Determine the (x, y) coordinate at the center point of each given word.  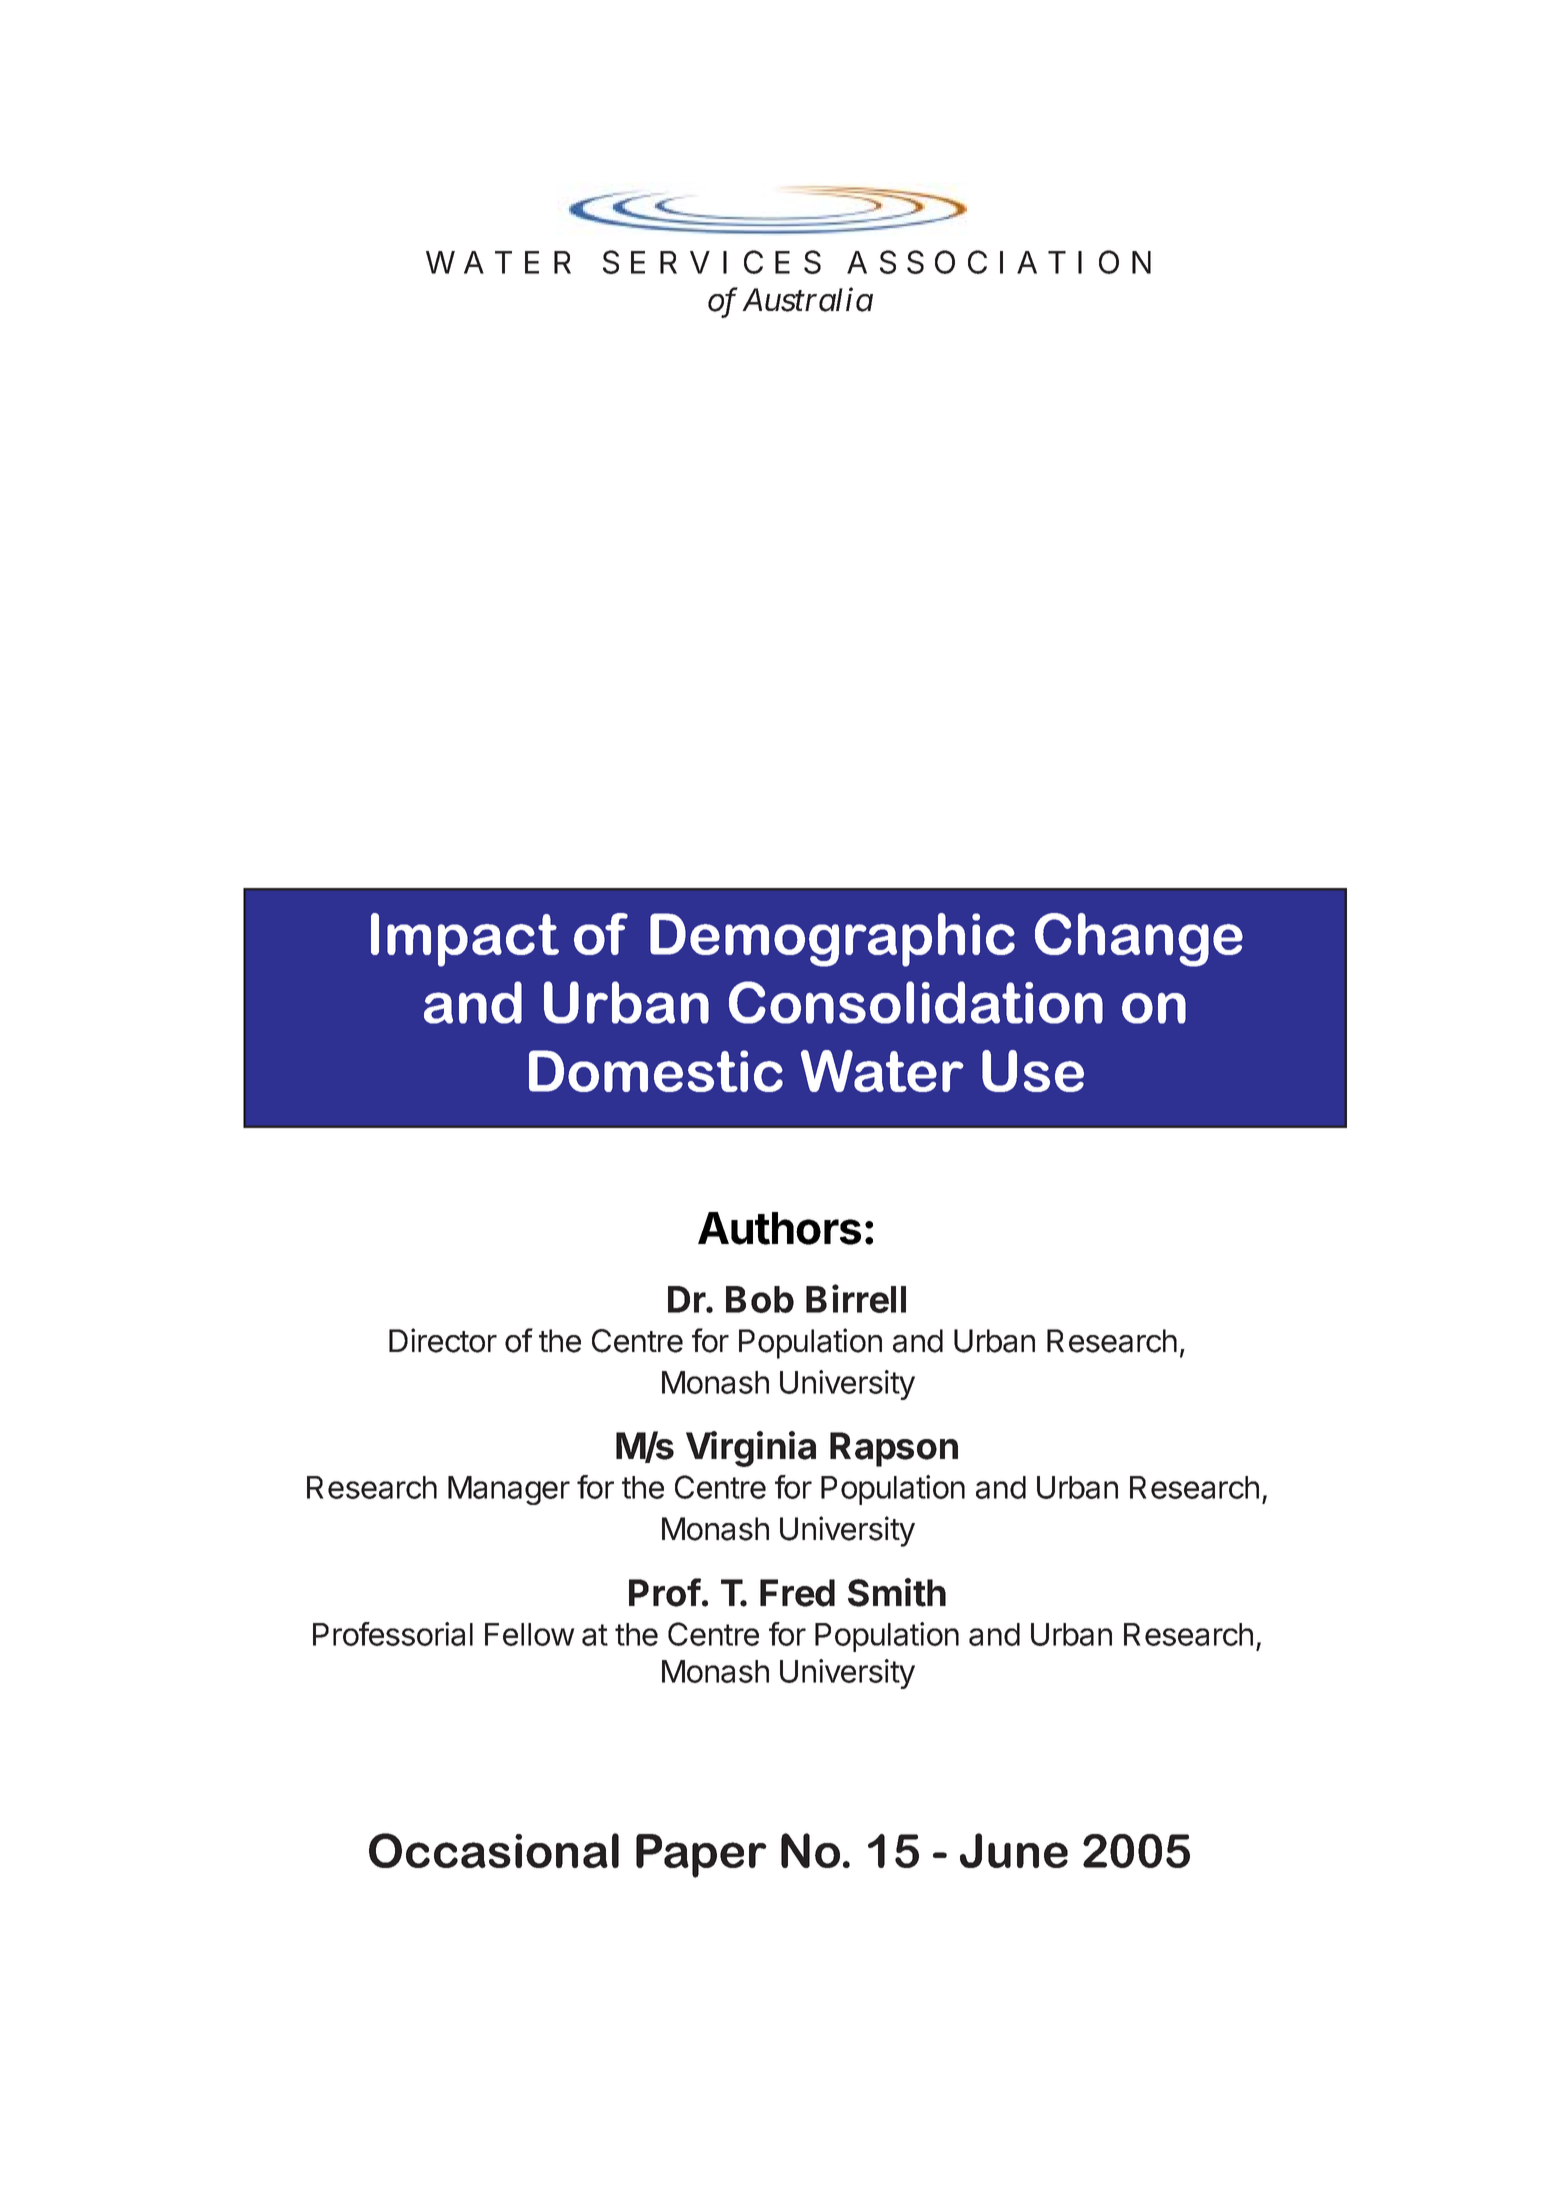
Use (1033, 1071)
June (1014, 1850)
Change (1139, 940)
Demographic (832, 940)
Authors (779, 1228)
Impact (465, 940)
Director (443, 1340)
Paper (701, 1856)
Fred (797, 1593)
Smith (897, 1592)
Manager (509, 1490)
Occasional (494, 1850)
